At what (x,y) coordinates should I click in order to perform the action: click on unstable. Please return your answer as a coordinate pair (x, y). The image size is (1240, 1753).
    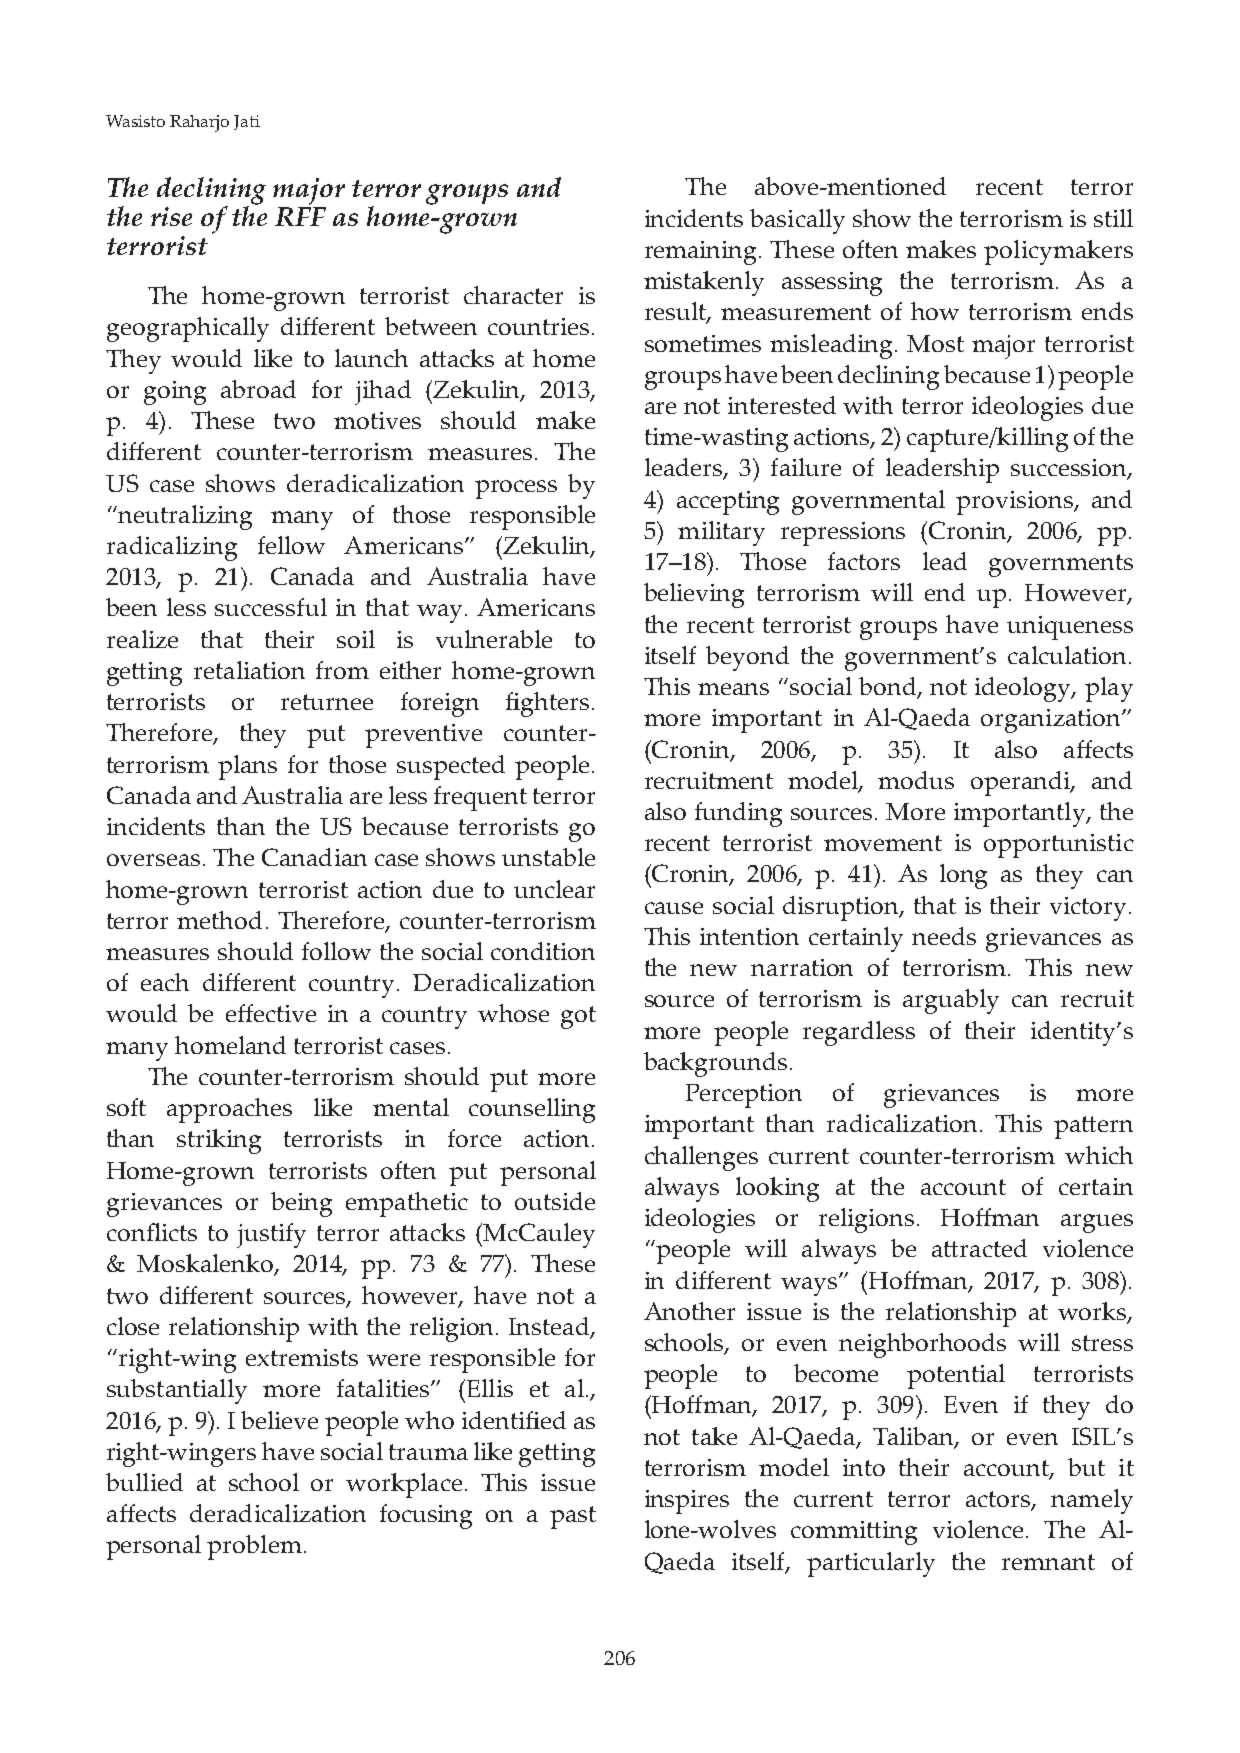
    Looking at the image, I should click on (548, 857).
